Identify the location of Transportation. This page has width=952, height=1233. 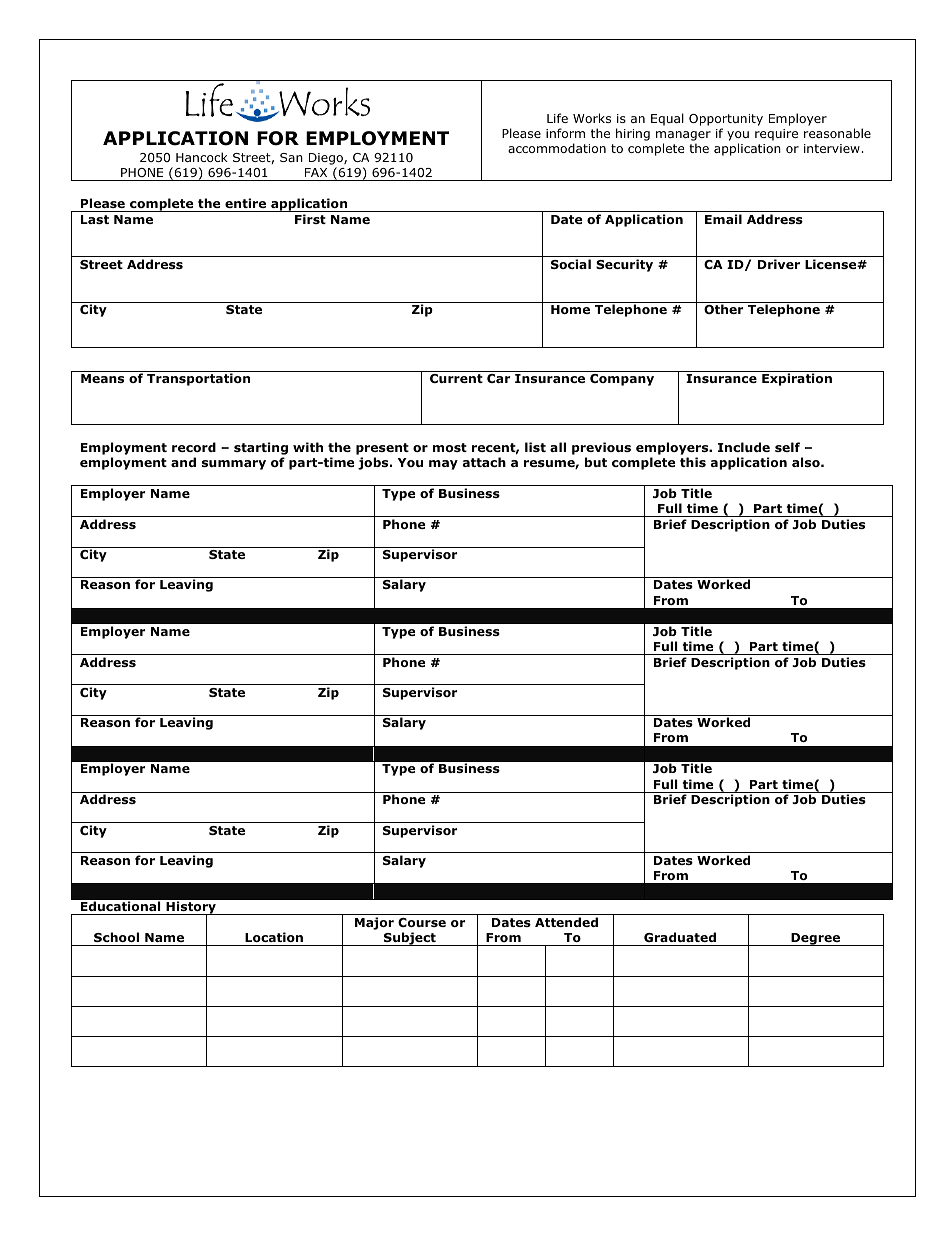
(198, 379).
